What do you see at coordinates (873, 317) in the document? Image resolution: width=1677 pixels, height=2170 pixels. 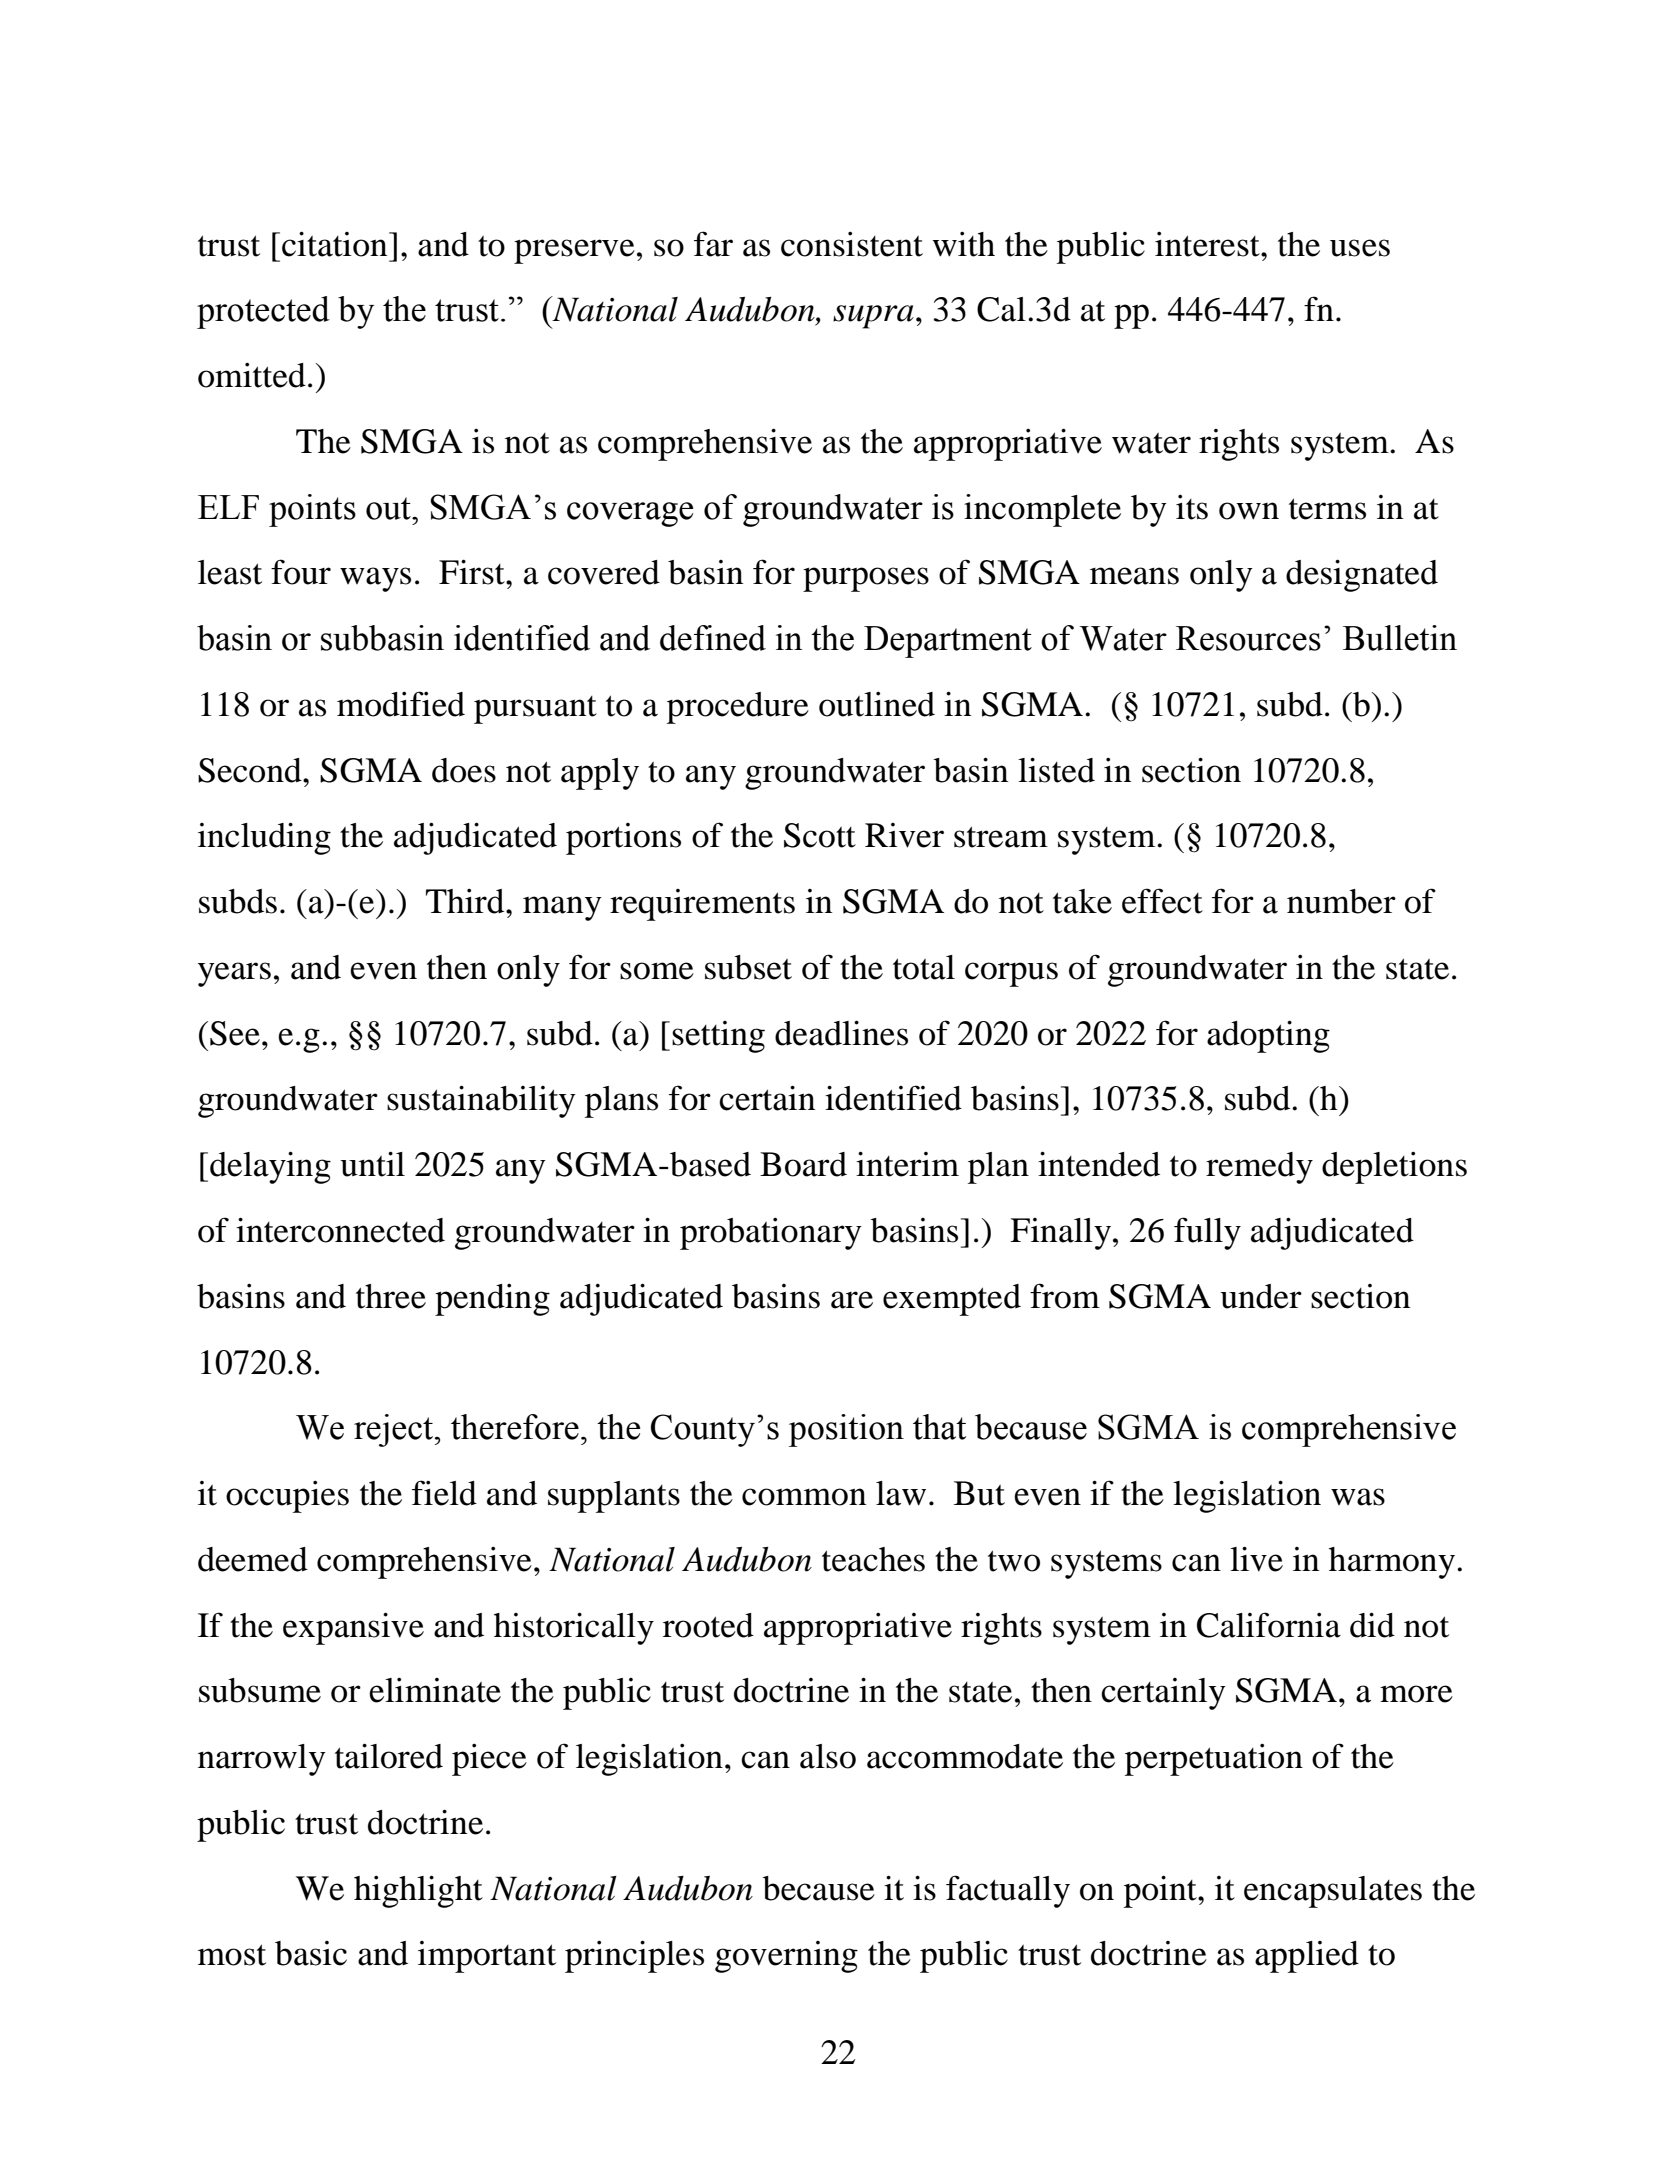 I see `supra` at bounding box center [873, 317].
